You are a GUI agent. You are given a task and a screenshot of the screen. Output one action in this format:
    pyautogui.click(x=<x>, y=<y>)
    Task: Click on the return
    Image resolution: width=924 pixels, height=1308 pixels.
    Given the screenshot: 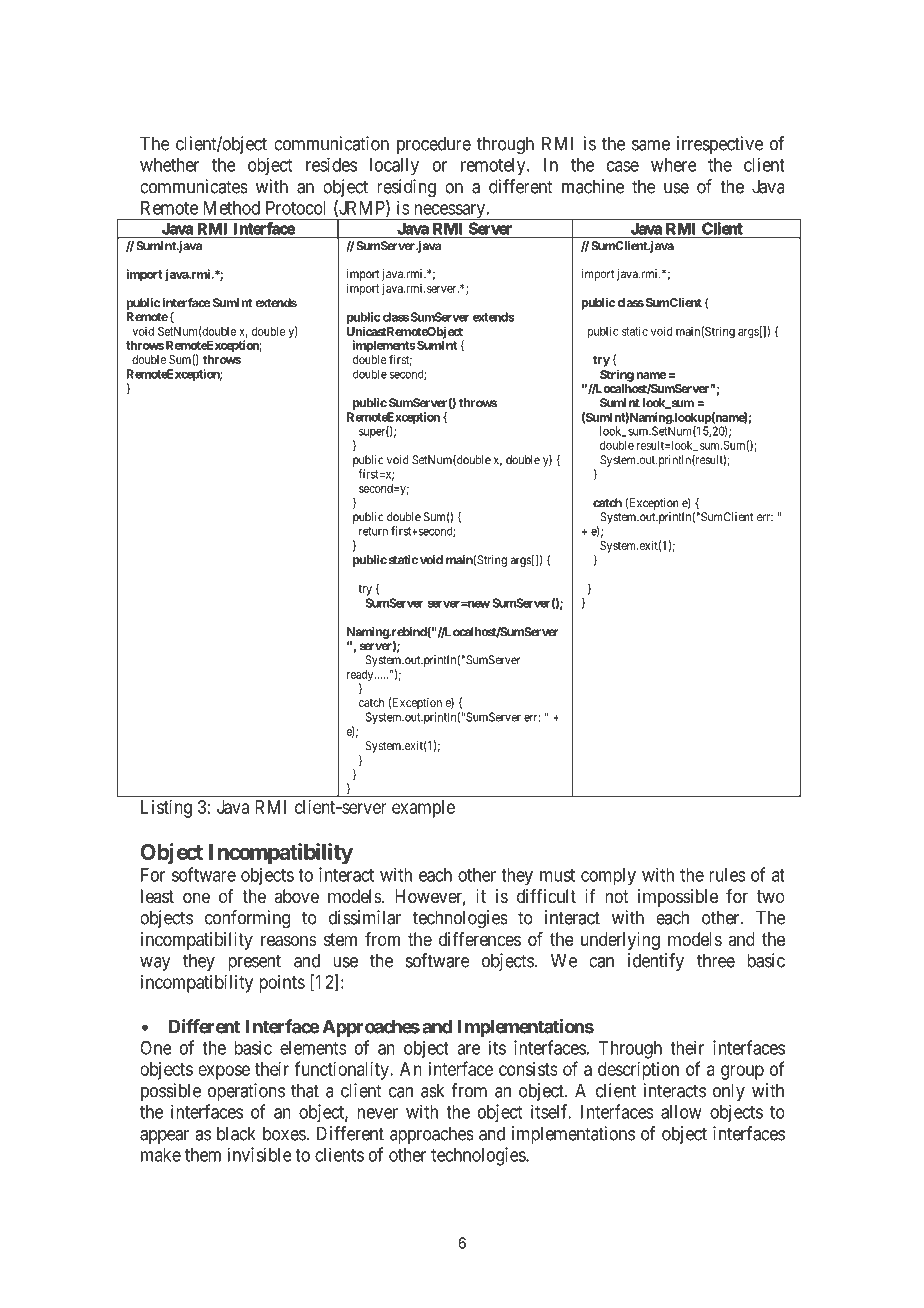 What is the action you would take?
    pyautogui.click(x=373, y=531)
